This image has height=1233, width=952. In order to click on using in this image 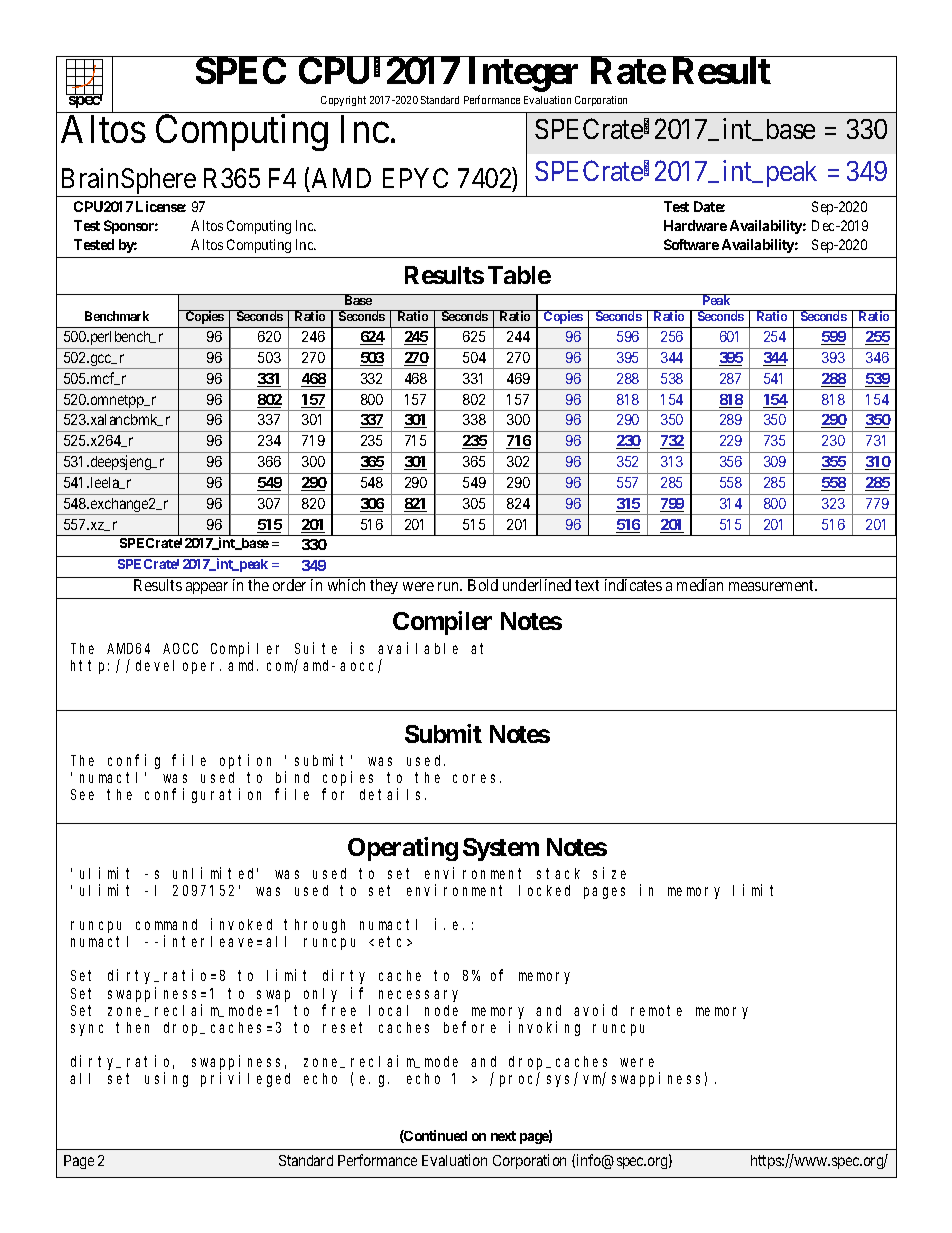, I will do `click(166, 1079)`.
